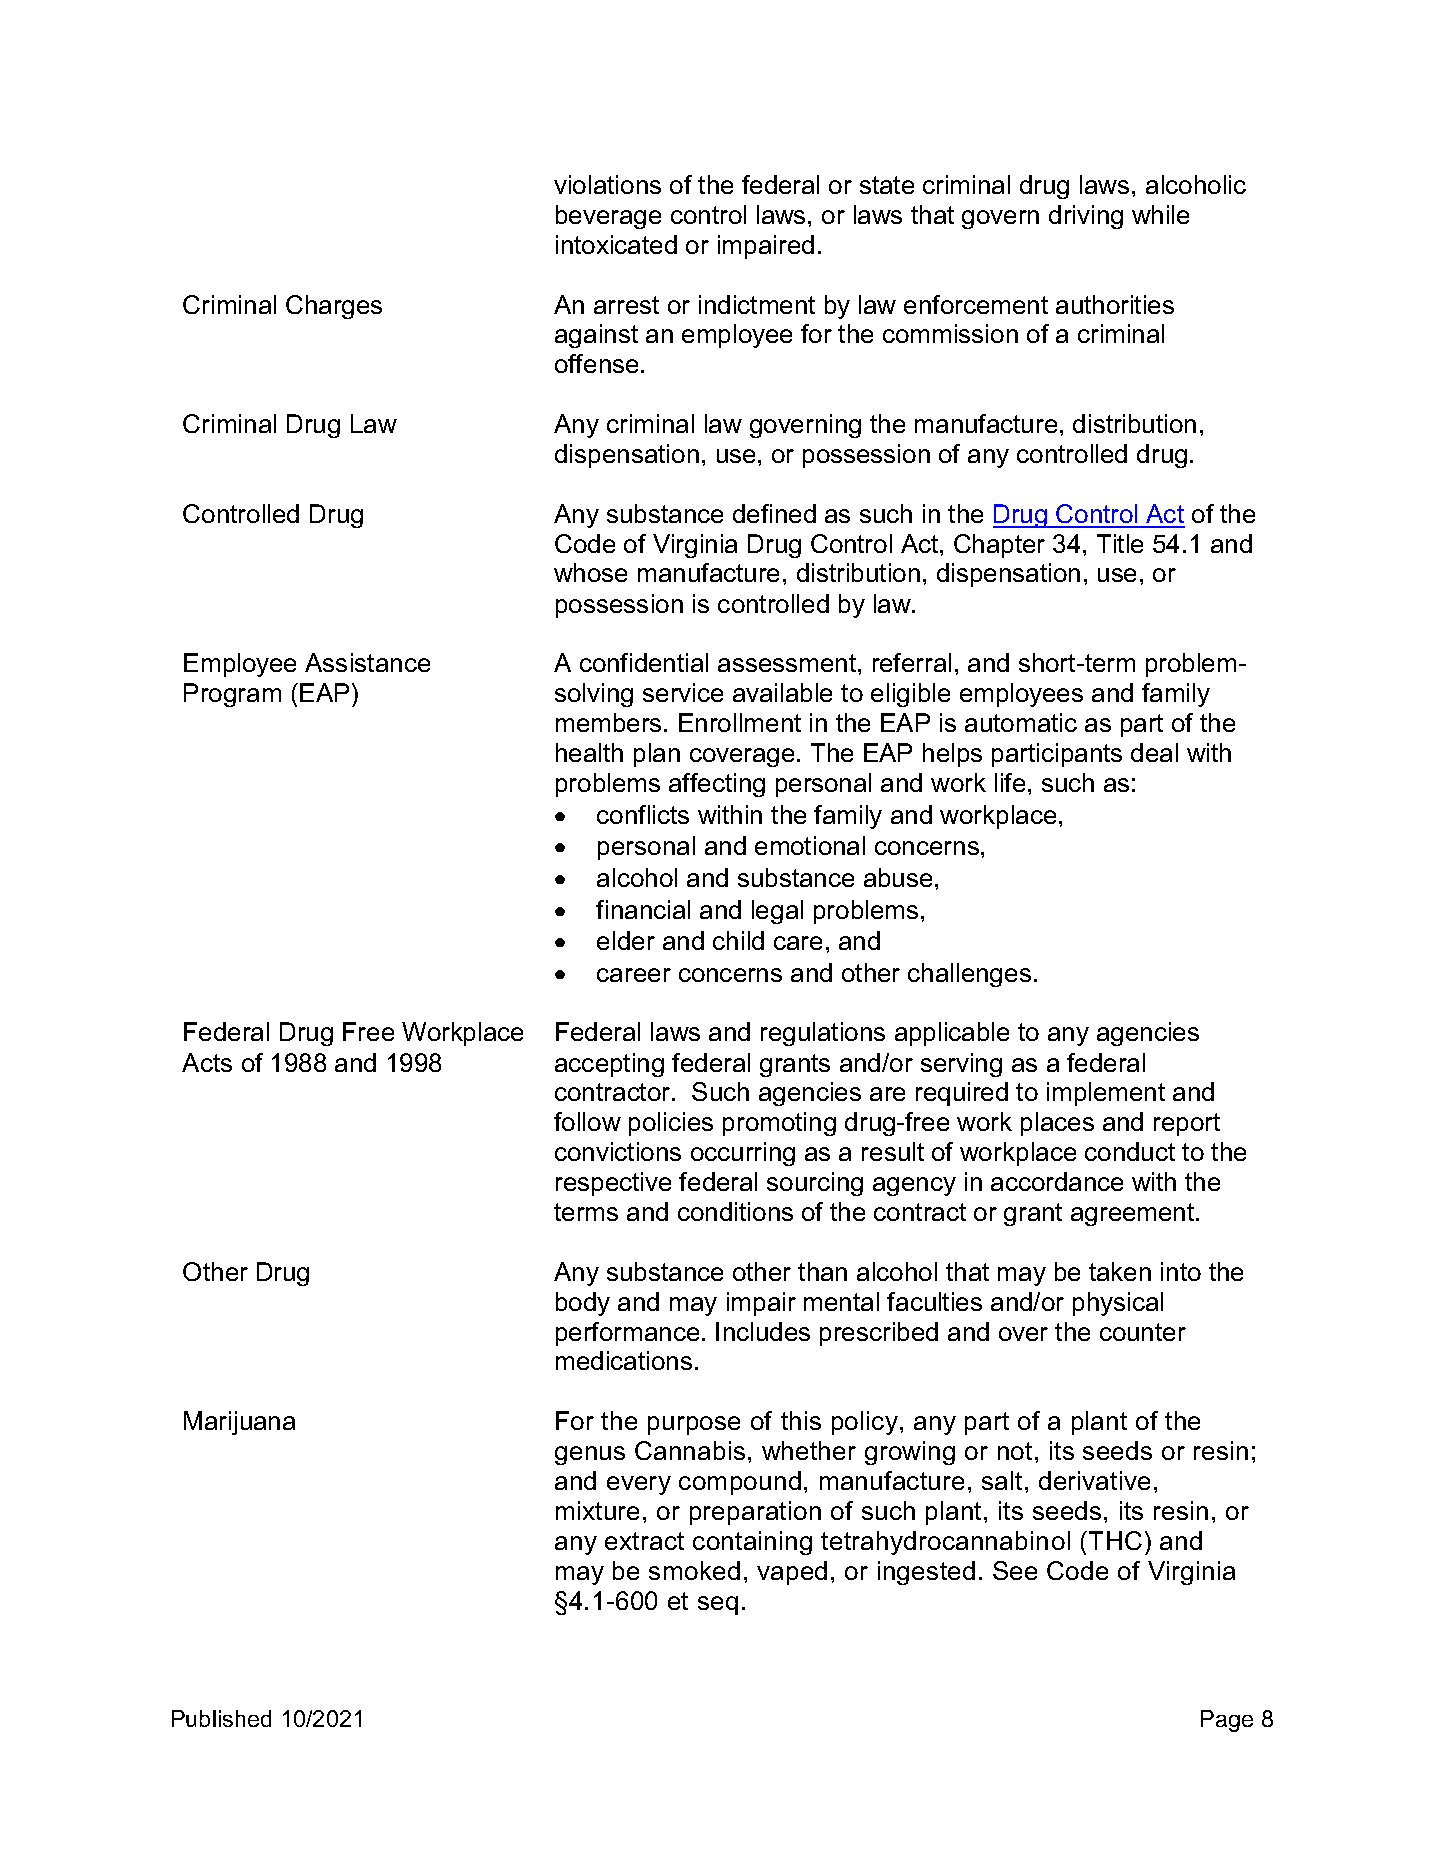 The width and height of the screenshot is (1446, 1872). What do you see at coordinates (1227, 1721) in the screenshot?
I see `Page` at bounding box center [1227, 1721].
